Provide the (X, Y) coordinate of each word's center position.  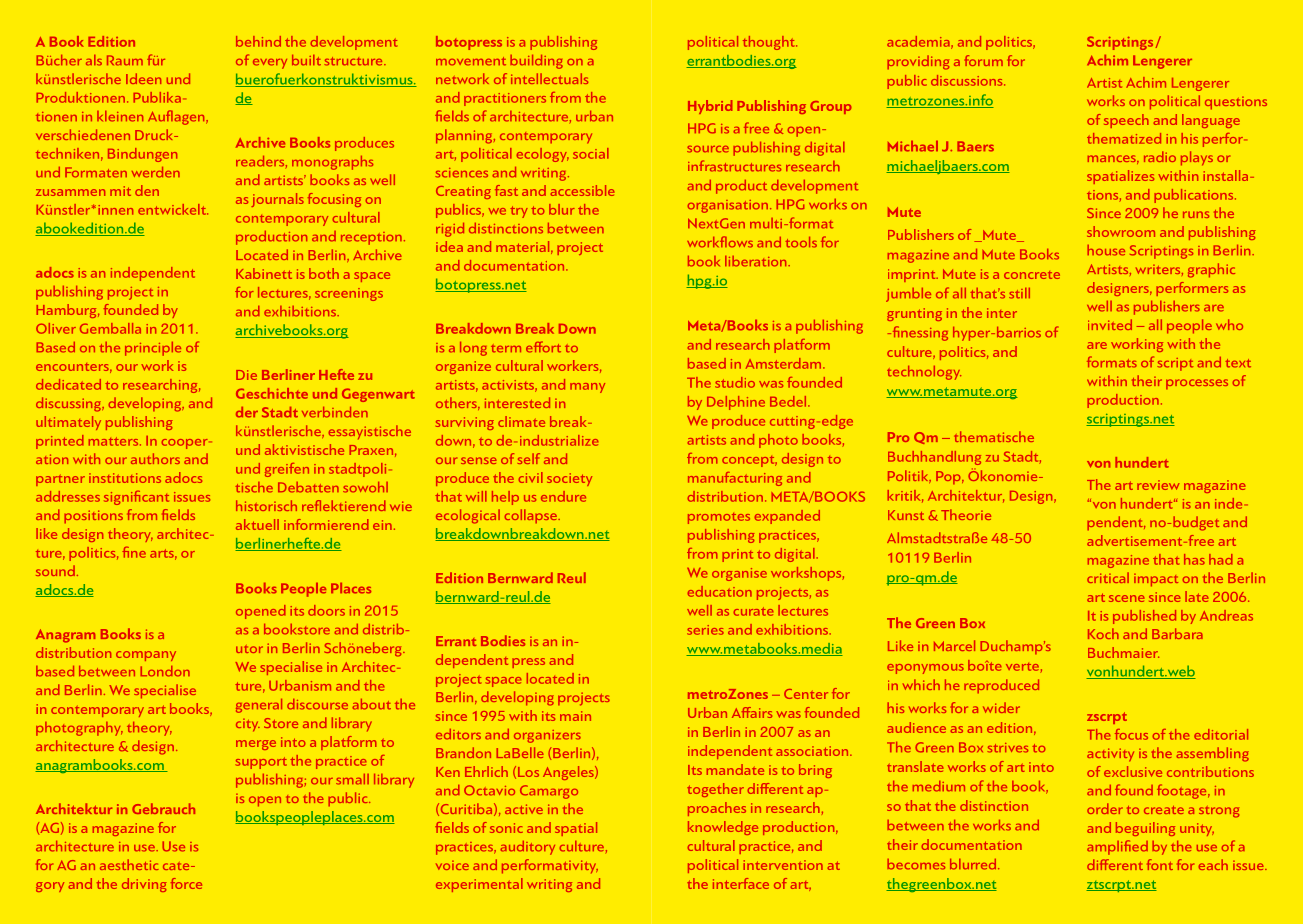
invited (1110, 324)
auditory (527, 848)
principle (153, 349)
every (270, 64)
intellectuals (549, 78)
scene (1127, 598)
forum (983, 60)
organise (739, 574)
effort (543, 347)
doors (326, 610)
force (186, 883)
